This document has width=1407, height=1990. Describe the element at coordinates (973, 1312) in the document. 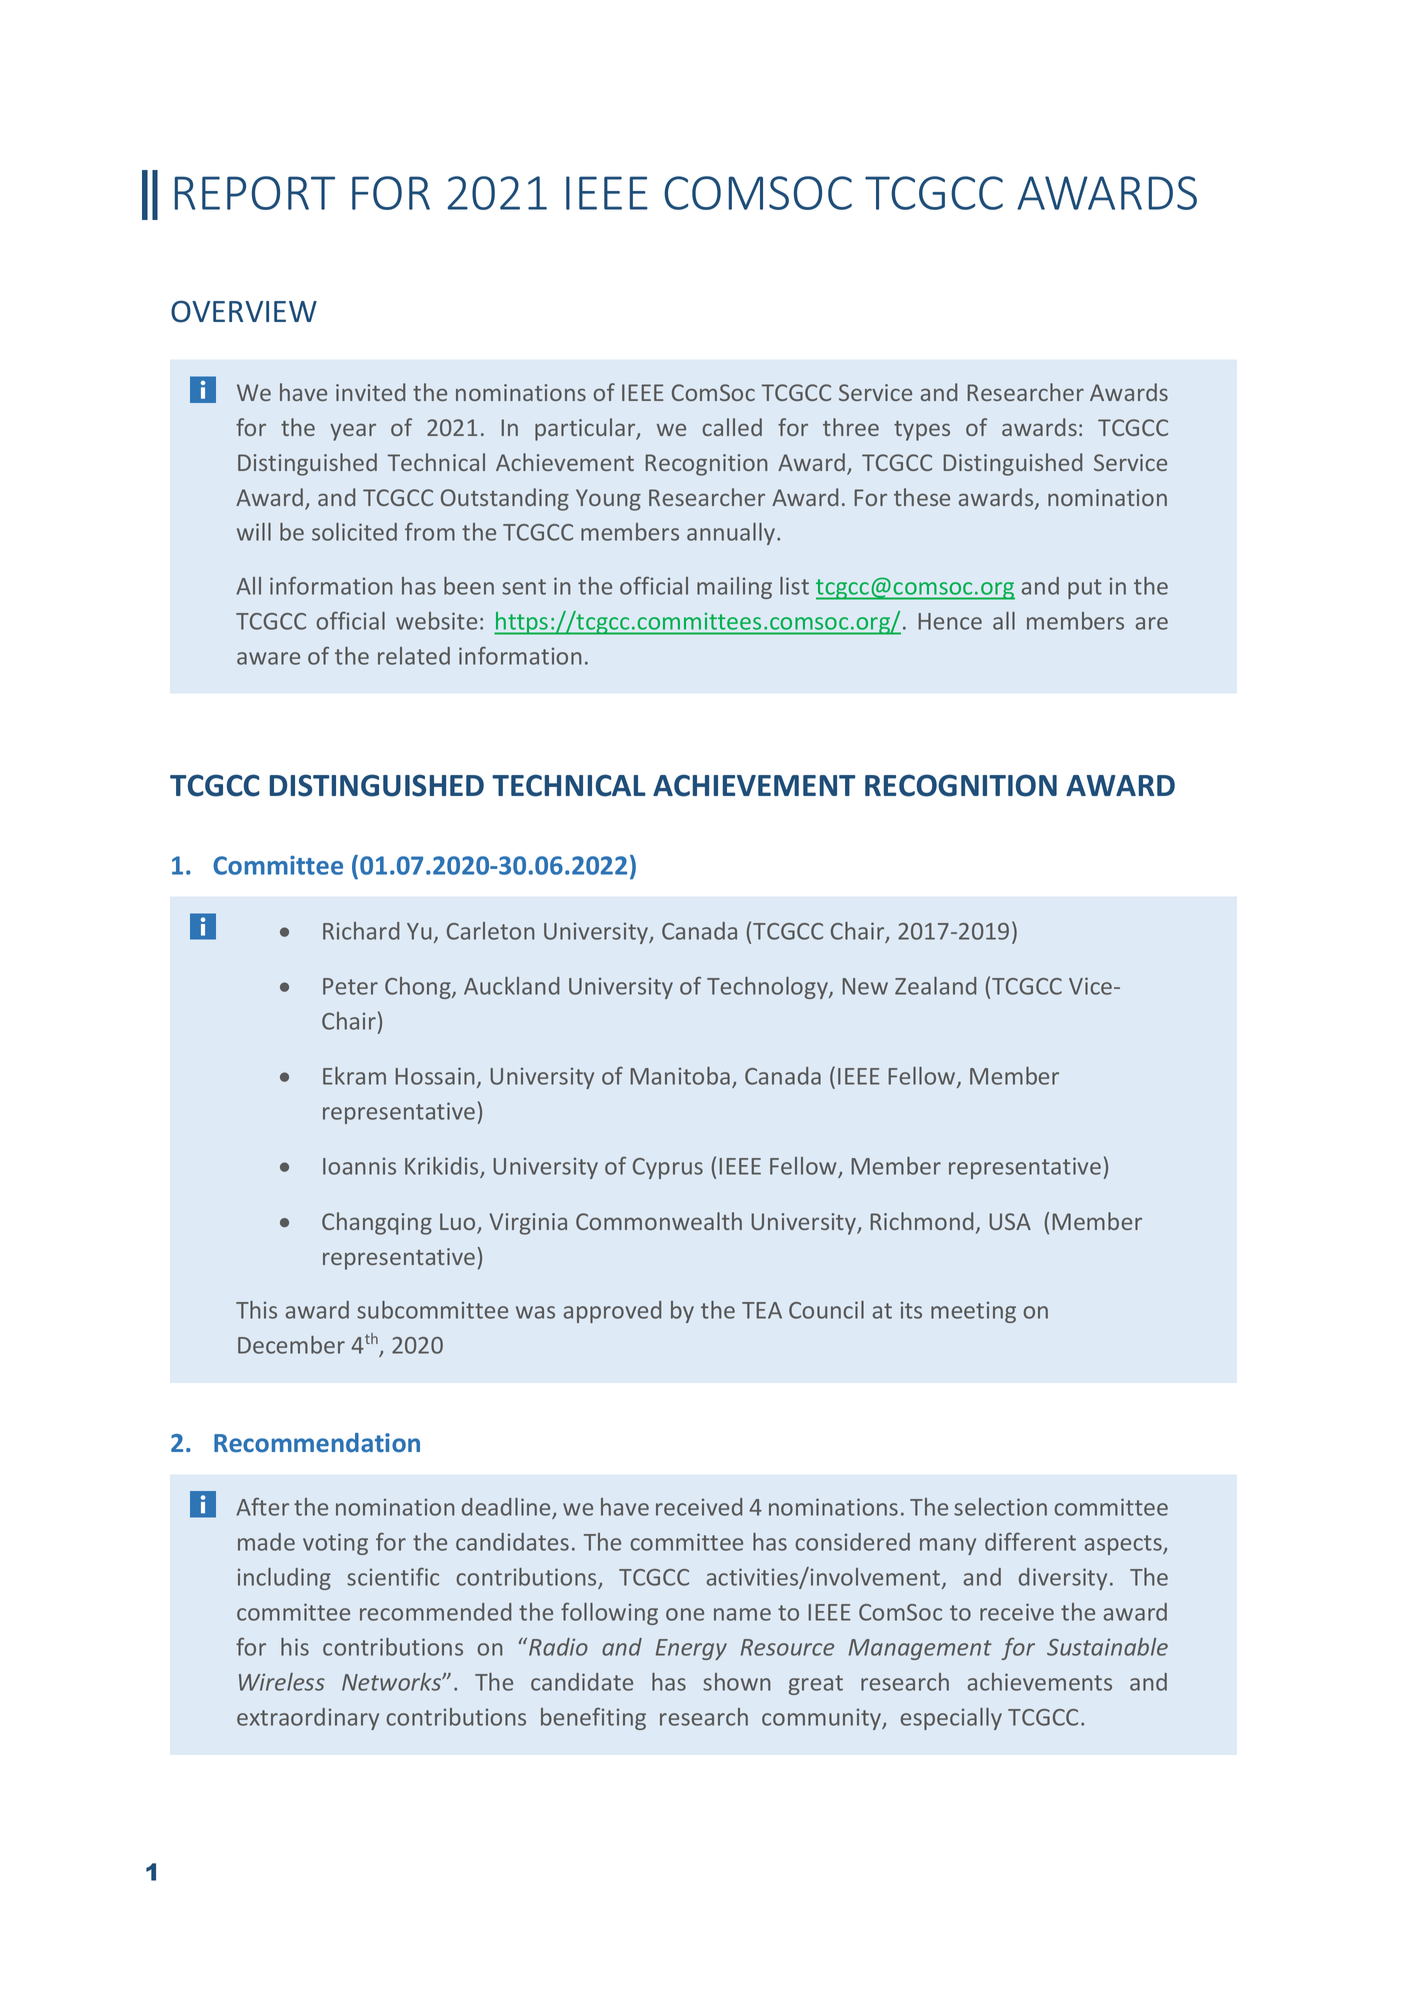

I see `meeting` at that location.
